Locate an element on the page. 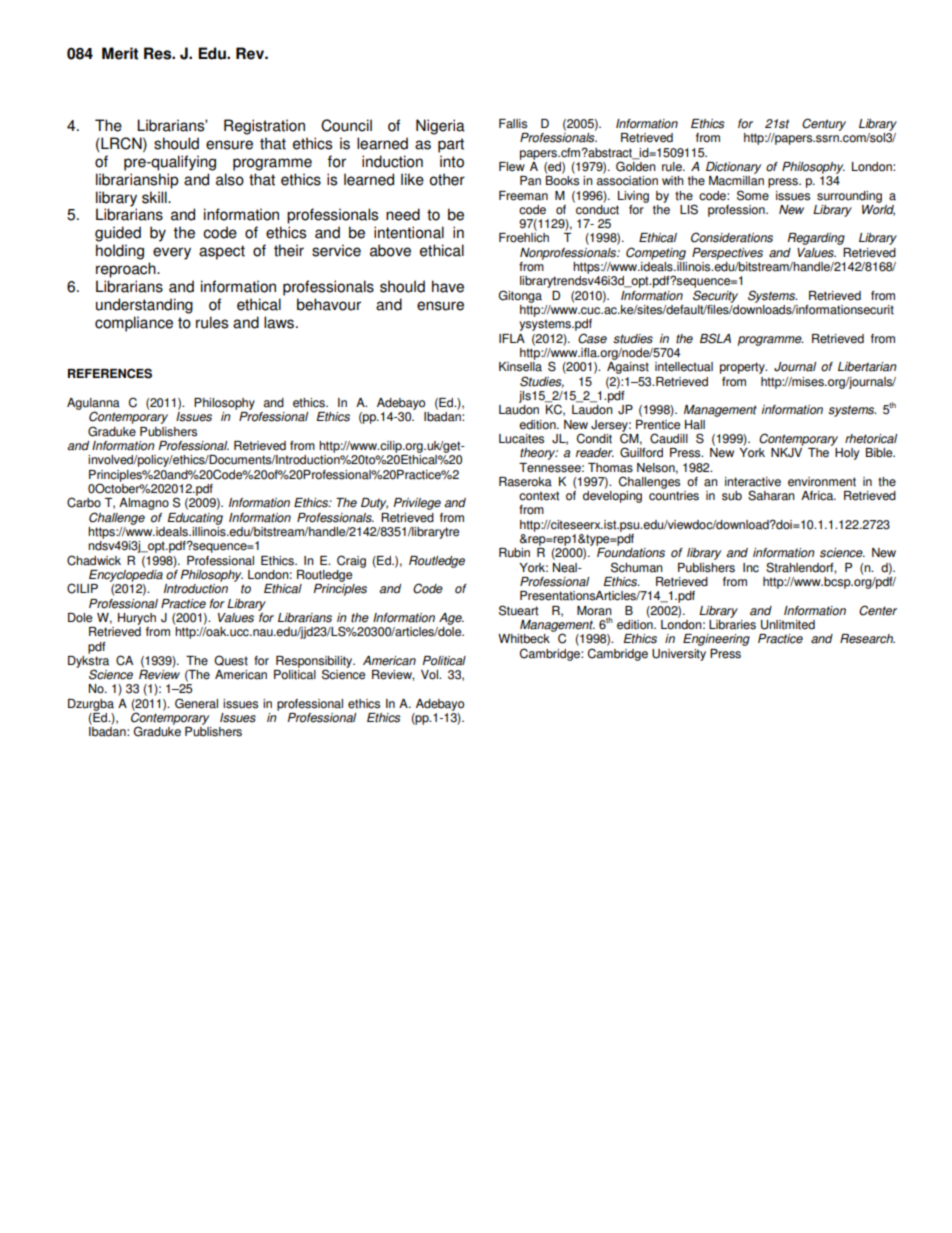 This document has width=952, height=1233. understanding is located at coordinates (144, 306).
